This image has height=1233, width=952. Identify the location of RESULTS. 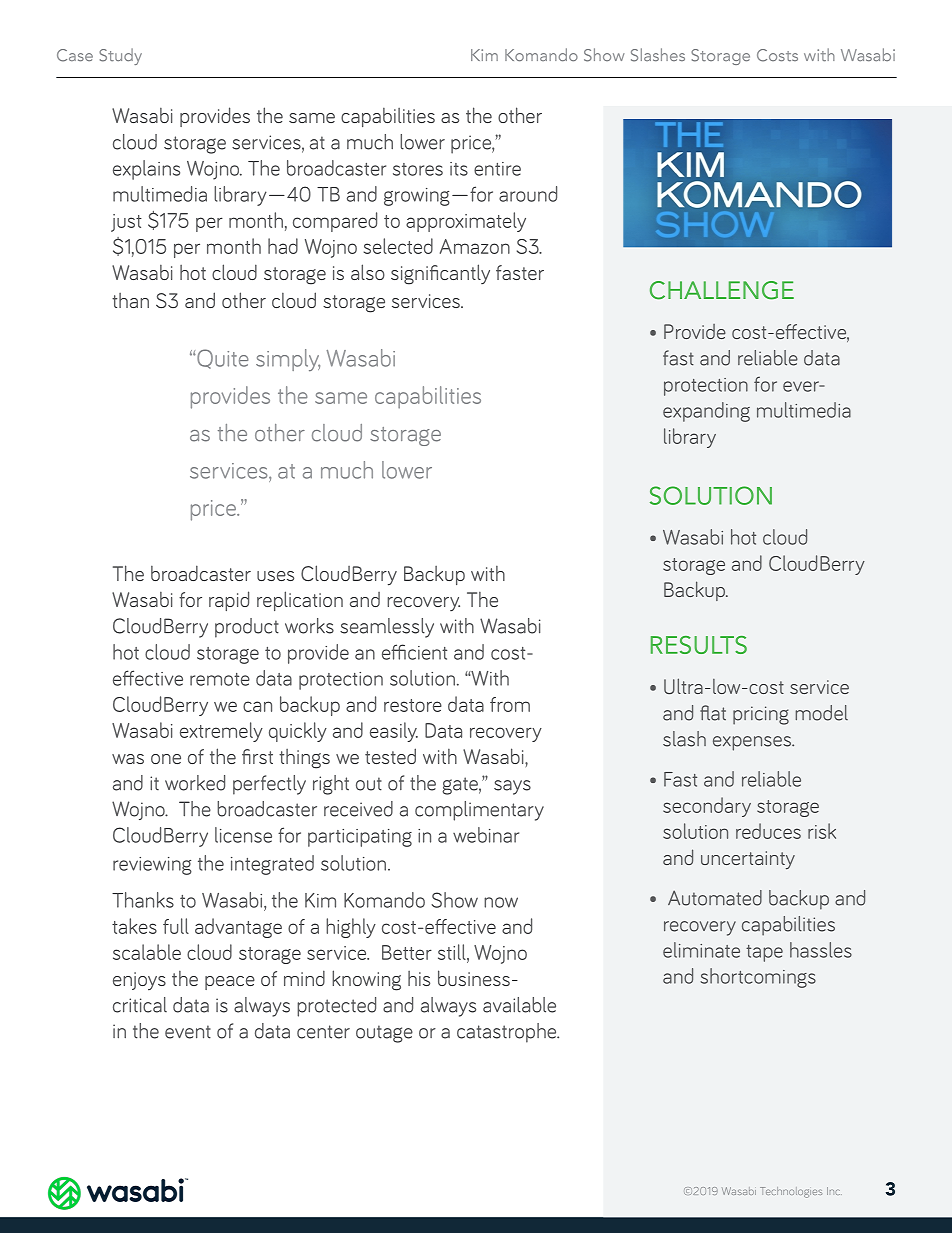
(699, 645).
